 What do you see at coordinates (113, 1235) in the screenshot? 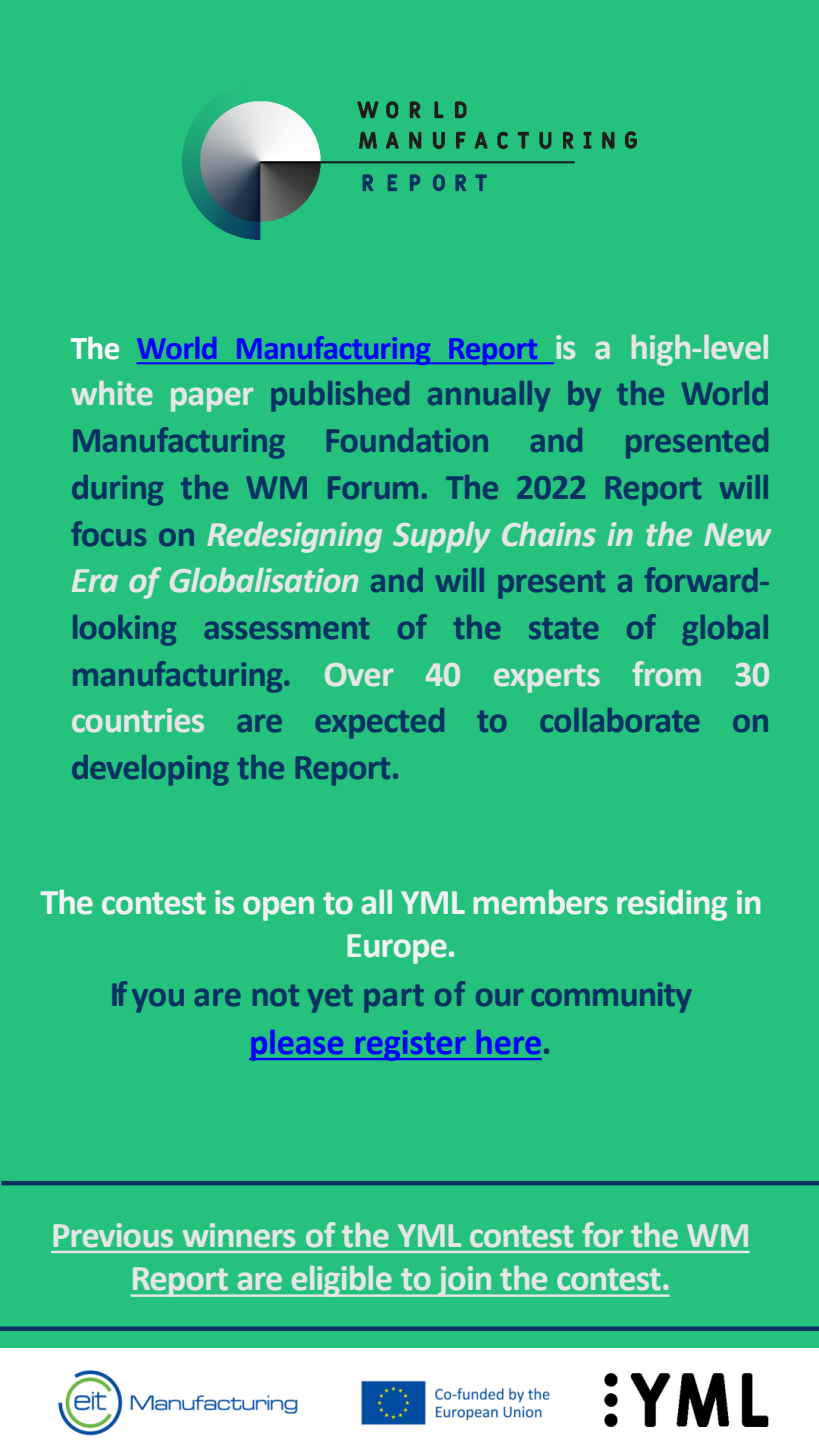
I see `Previous` at bounding box center [113, 1235].
